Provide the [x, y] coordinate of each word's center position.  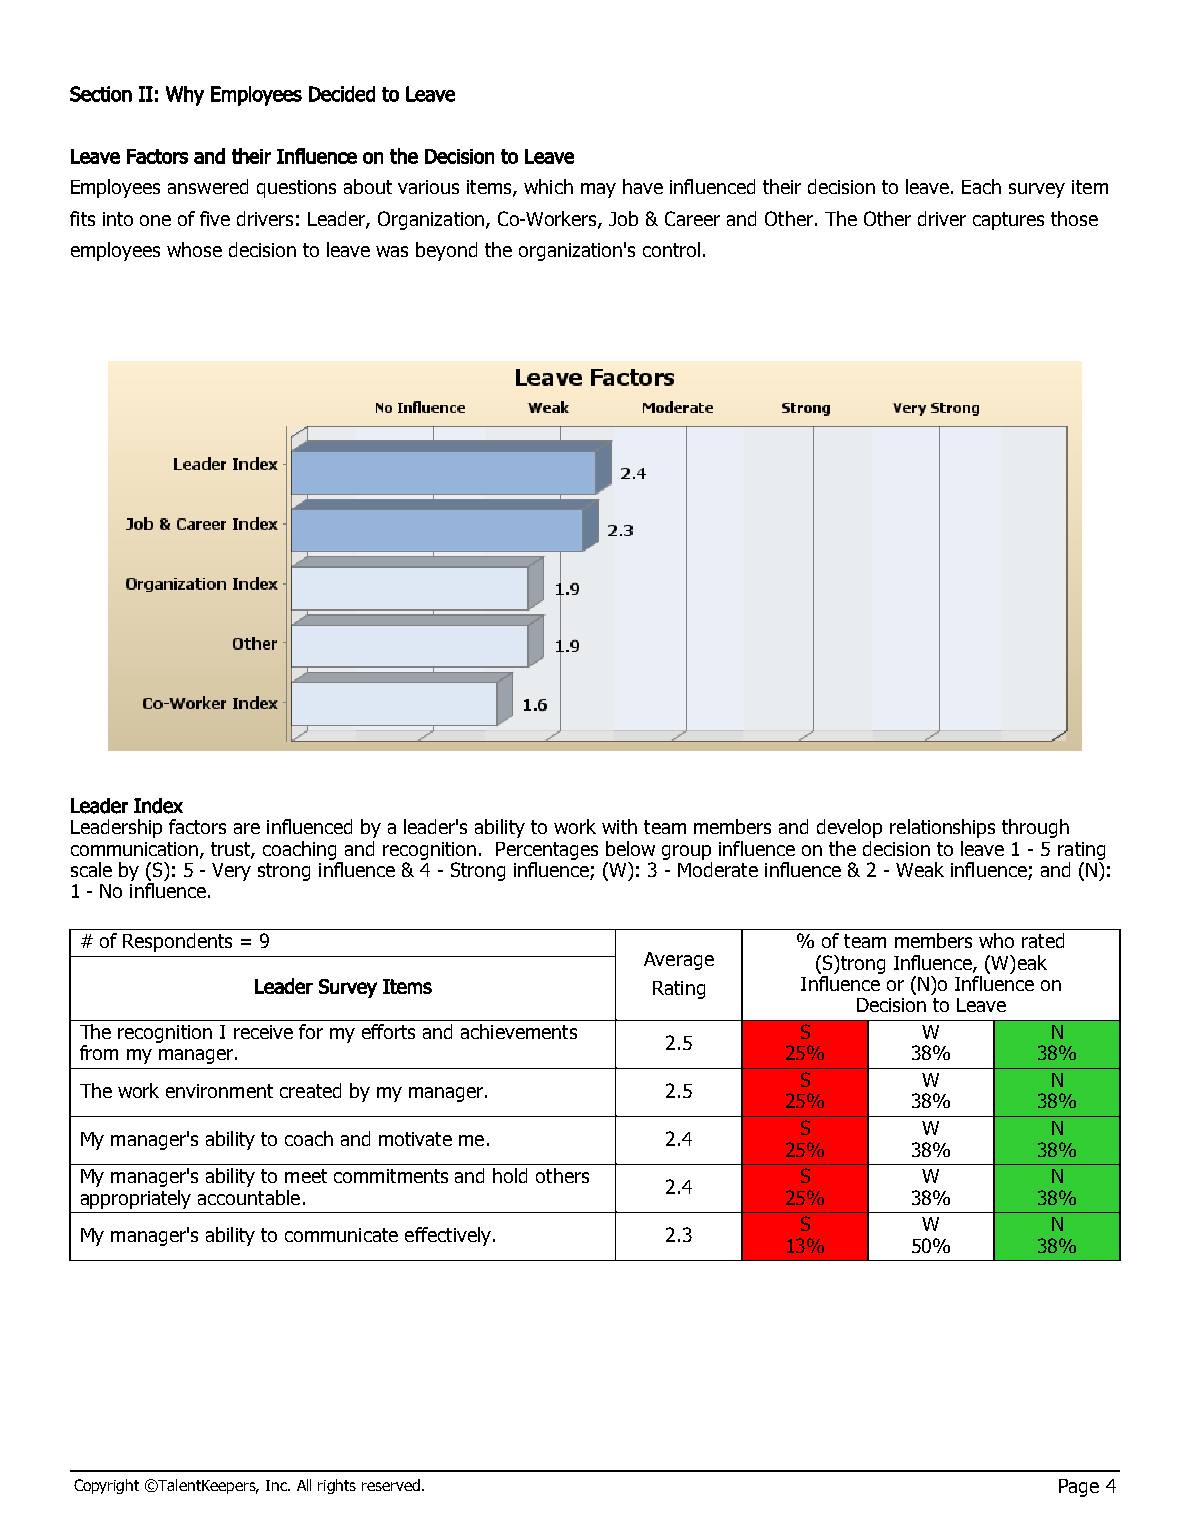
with [619, 826]
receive [263, 1032]
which [548, 186]
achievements [519, 1031]
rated [1043, 940]
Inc [278, 1485]
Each [981, 186]
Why [185, 96]
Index [158, 806]
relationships [942, 828]
